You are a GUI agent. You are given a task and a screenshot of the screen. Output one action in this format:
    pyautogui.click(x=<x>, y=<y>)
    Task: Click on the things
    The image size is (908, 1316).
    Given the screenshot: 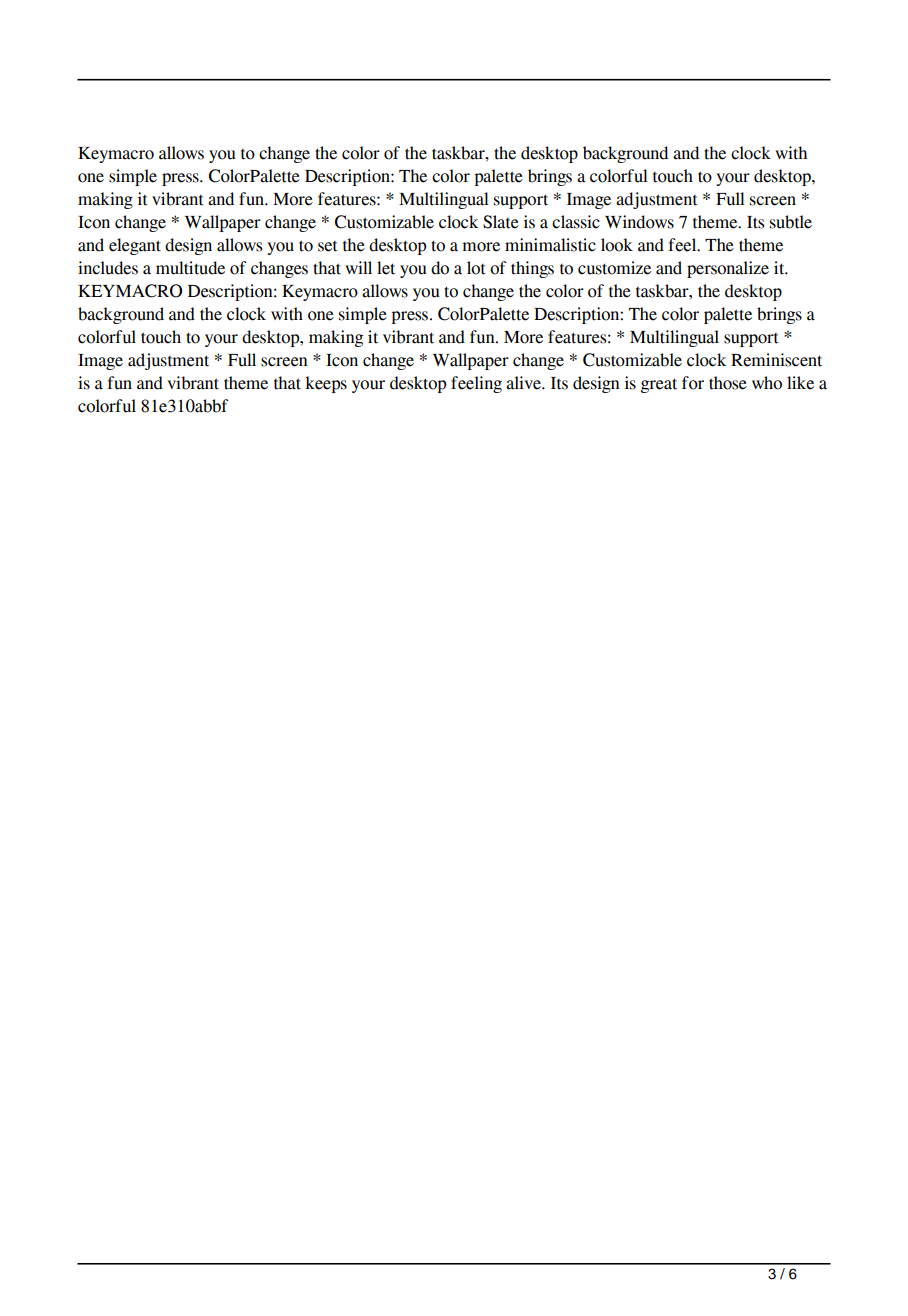 What is the action you would take?
    pyautogui.click(x=532, y=269)
